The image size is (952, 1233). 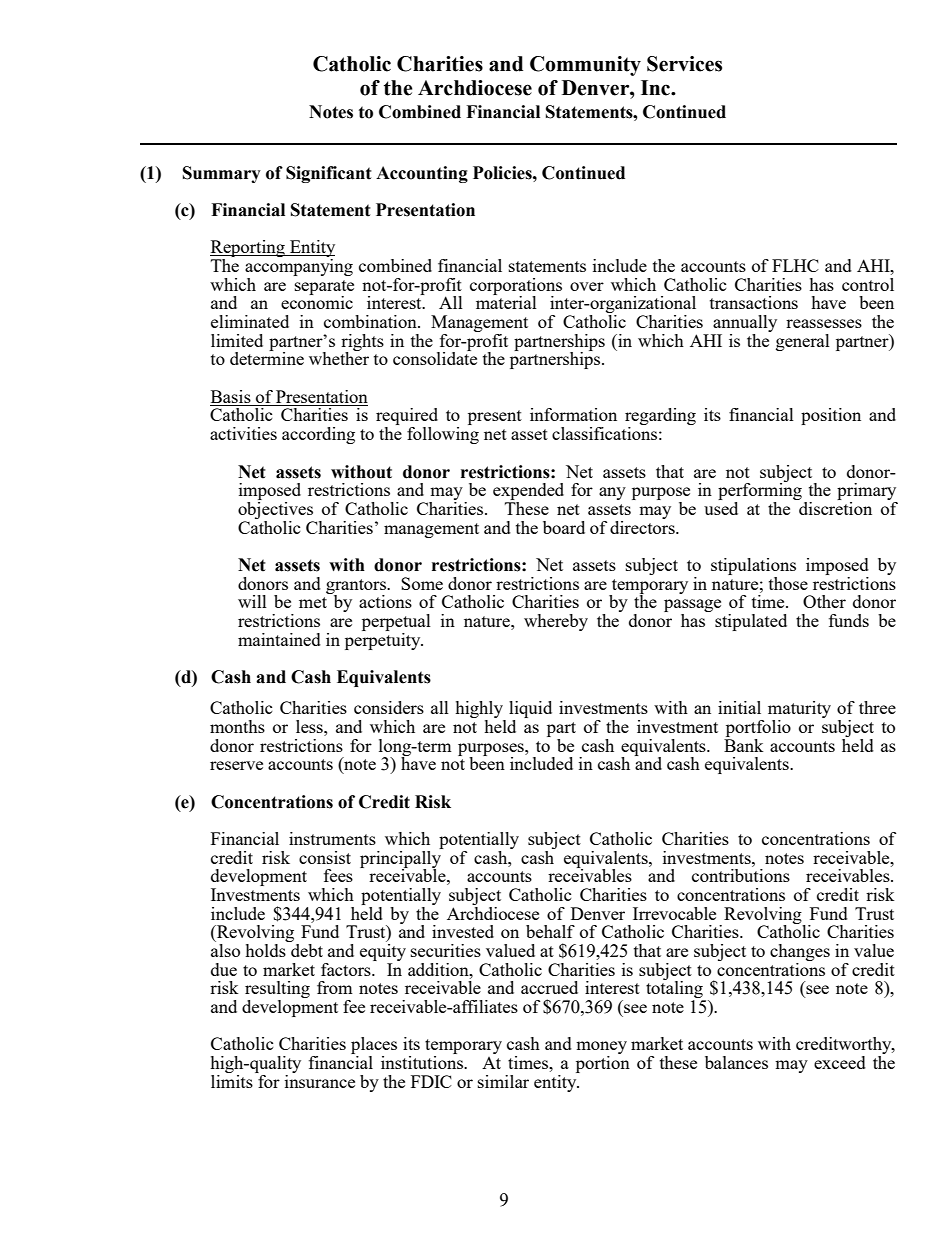 I want to click on contributions, so click(x=741, y=875).
